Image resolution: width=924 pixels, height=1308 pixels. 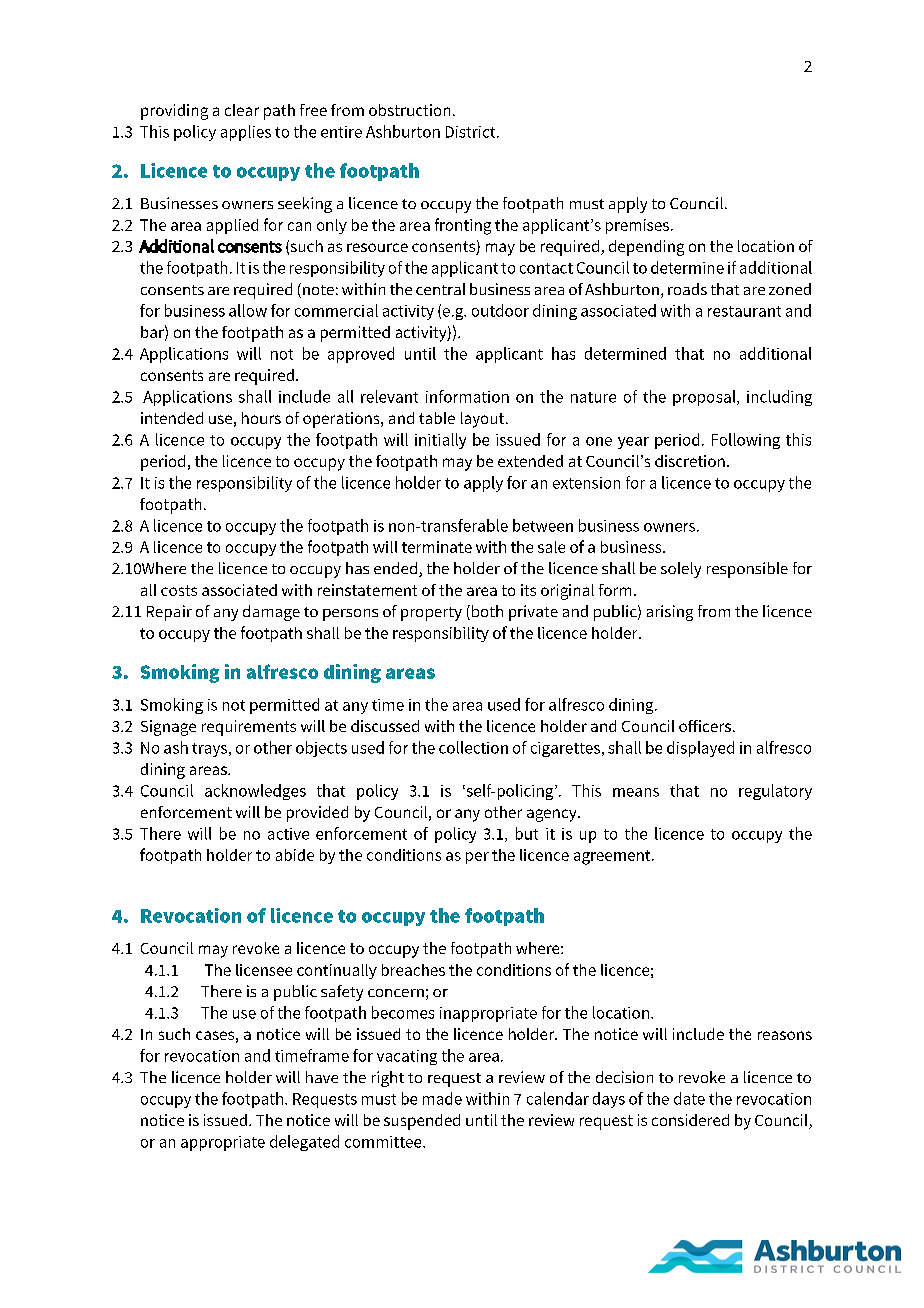 What do you see at coordinates (527, 833) in the screenshot?
I see `but` at bounding box center [527, 833].
